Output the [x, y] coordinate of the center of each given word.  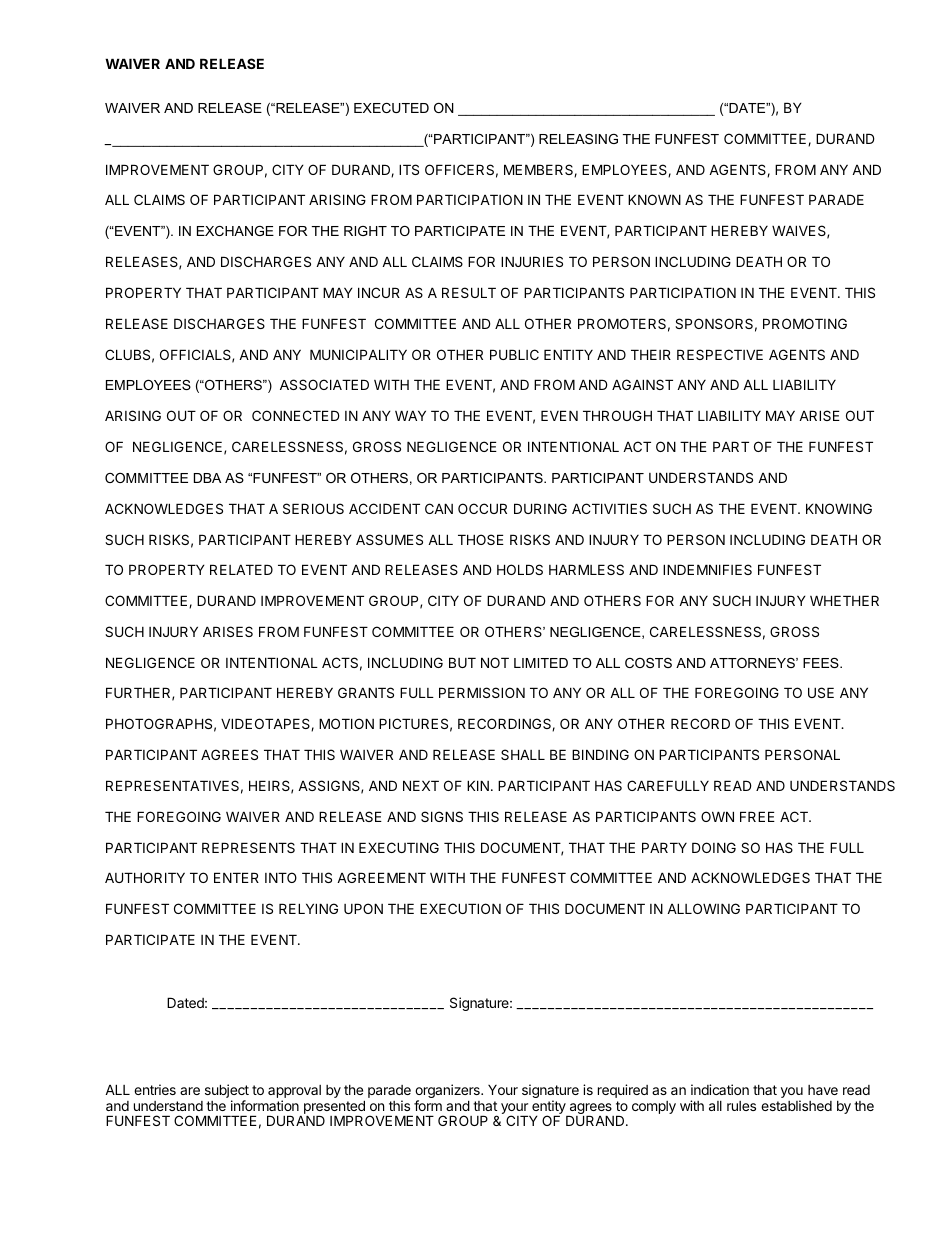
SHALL [523, 754]
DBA [207, 478]
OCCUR [482, 508]
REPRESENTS [248, 847]
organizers [448, 1092]
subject [227, 1092]
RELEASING [578, 139]
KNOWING [839, 508]
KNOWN [654, 199]
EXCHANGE [235, 231]
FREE [757, 816]
